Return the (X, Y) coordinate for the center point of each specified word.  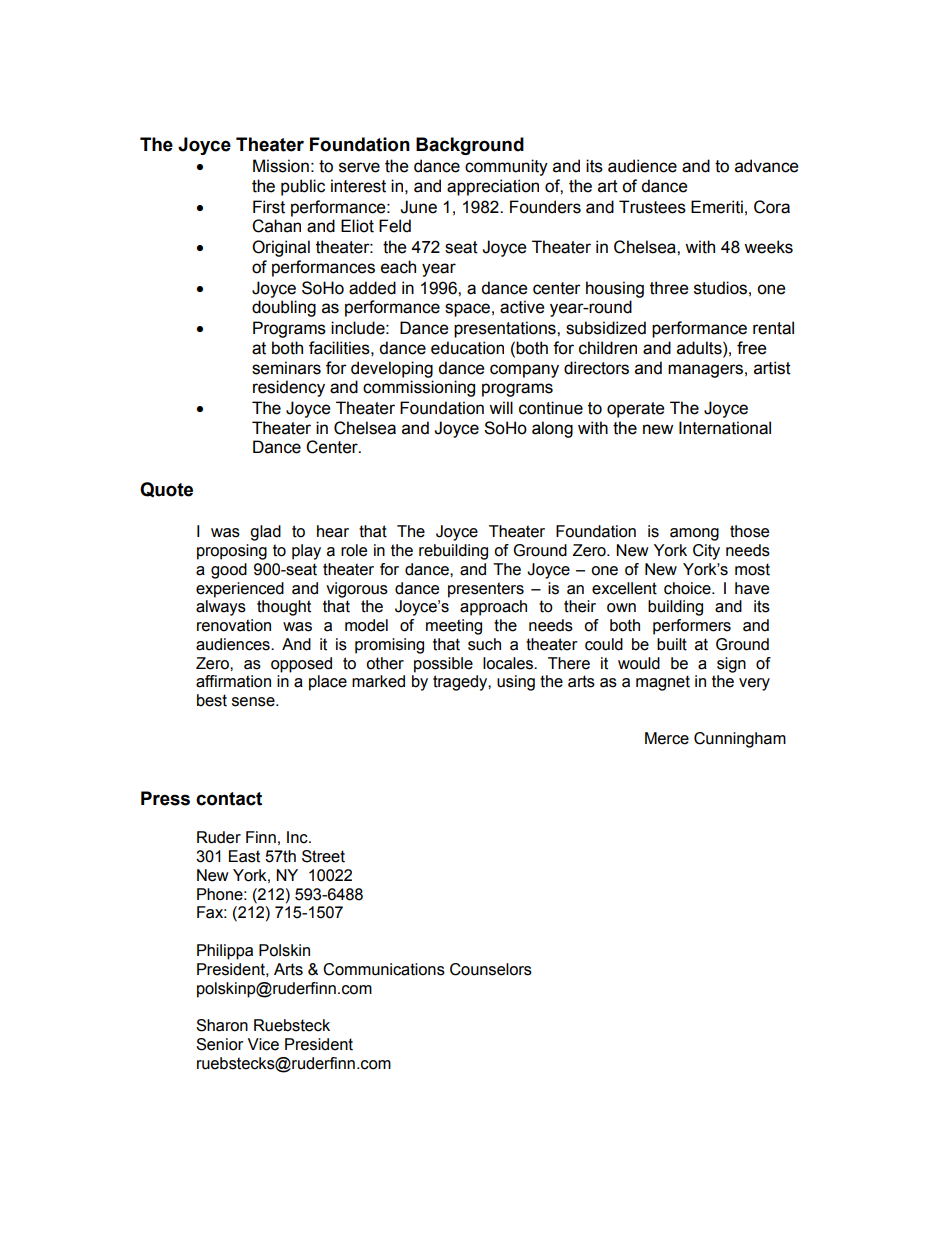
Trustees (652, 207)
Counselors (491, 969)
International (725, 428)
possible (443, 665)
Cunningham (740, 740)
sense (254, 702)
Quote (166, 489)
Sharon (222, 1025)
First (269, 207)
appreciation (493, 187)
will (501, 407)
